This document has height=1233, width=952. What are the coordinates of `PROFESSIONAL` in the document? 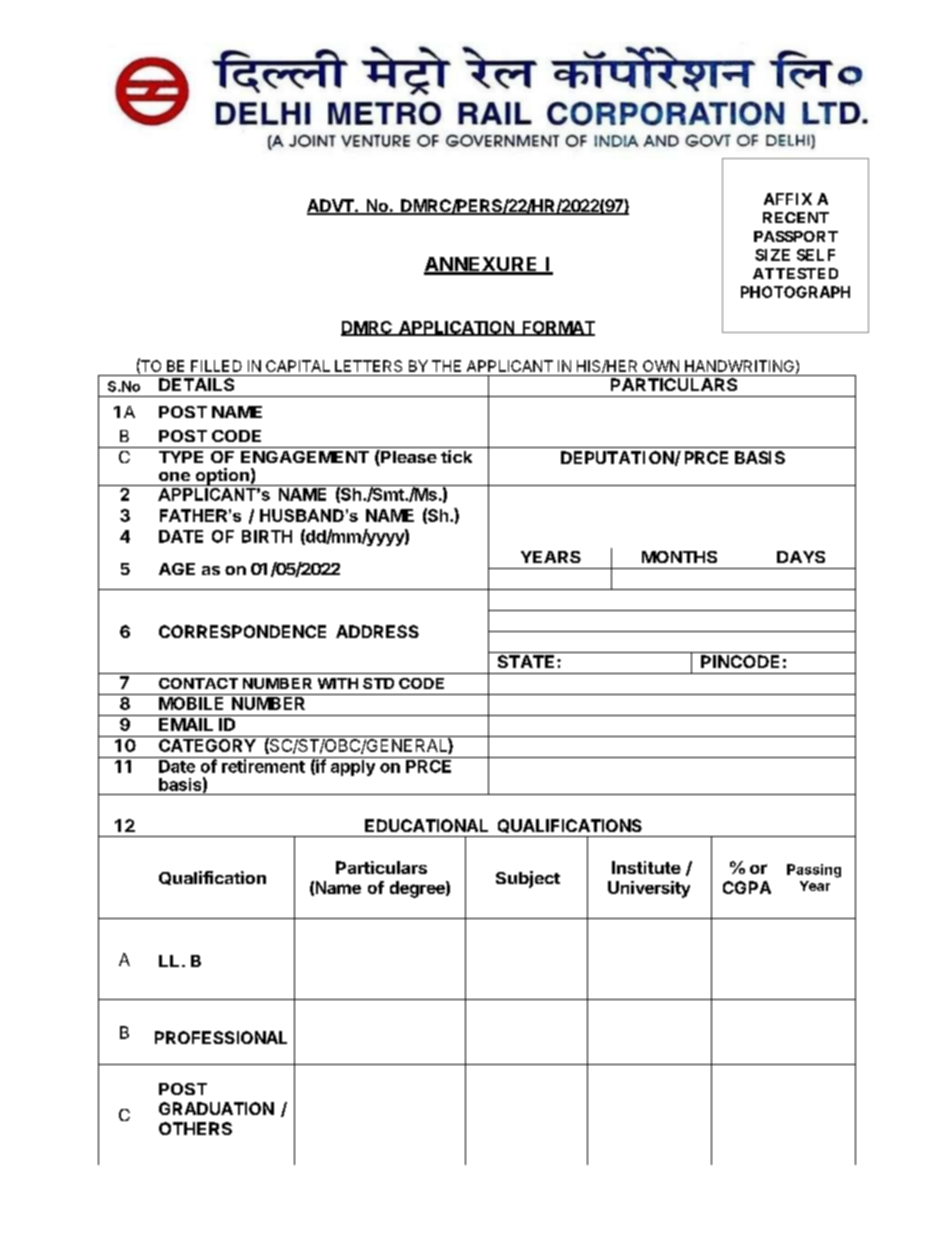 It's located at (221, 1037).
